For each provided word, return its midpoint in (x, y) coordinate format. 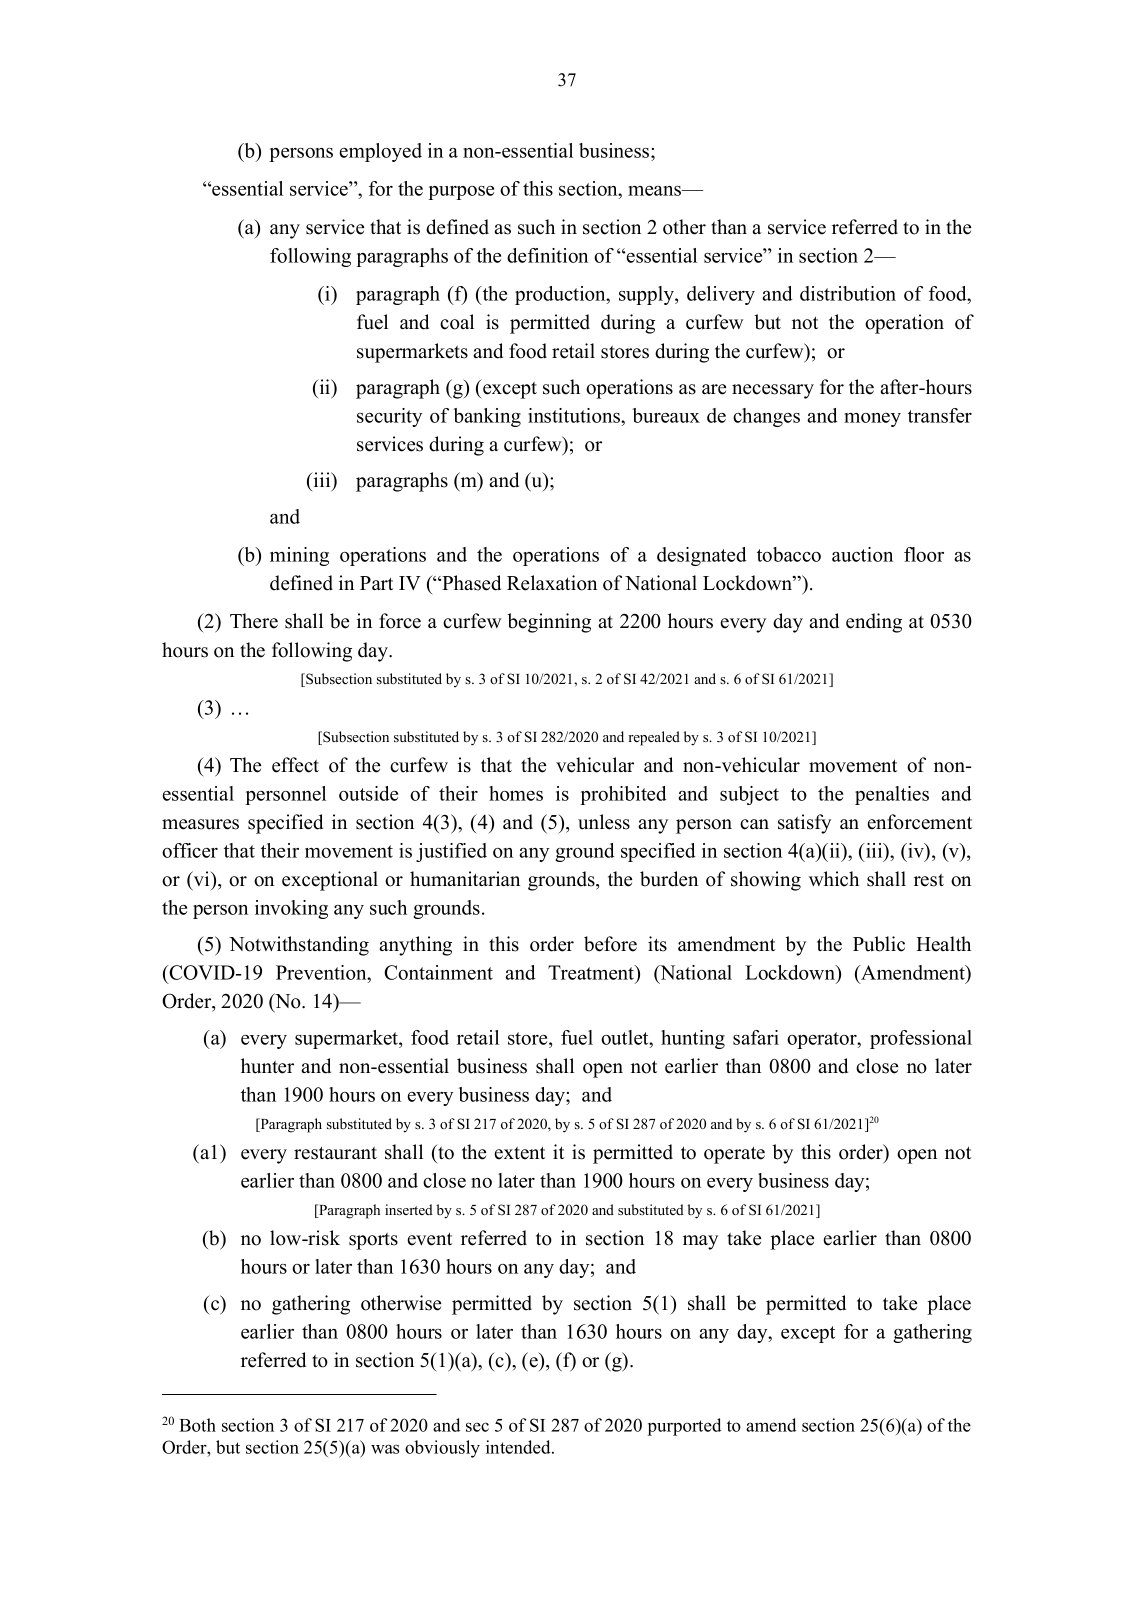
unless (604, 822)
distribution (848, 293)
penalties (892, 795)
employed (381, 152)
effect (295, 765)
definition (547, 255)
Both (197, 1425)
